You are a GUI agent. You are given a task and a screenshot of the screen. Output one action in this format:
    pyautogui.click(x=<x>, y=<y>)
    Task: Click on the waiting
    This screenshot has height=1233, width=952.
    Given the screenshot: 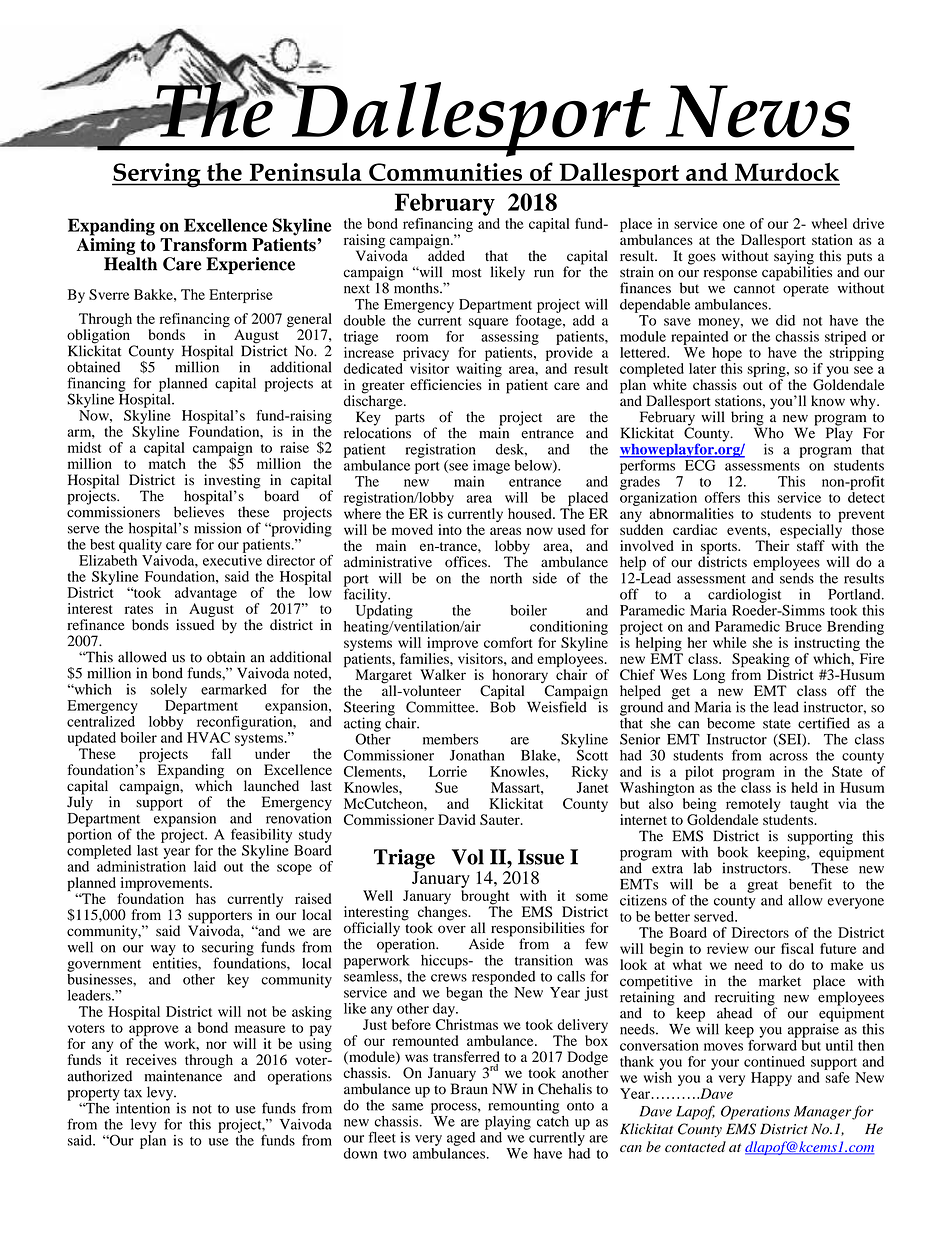 What is the action you would take?
    pyautogui.click(x=479, y=370)
